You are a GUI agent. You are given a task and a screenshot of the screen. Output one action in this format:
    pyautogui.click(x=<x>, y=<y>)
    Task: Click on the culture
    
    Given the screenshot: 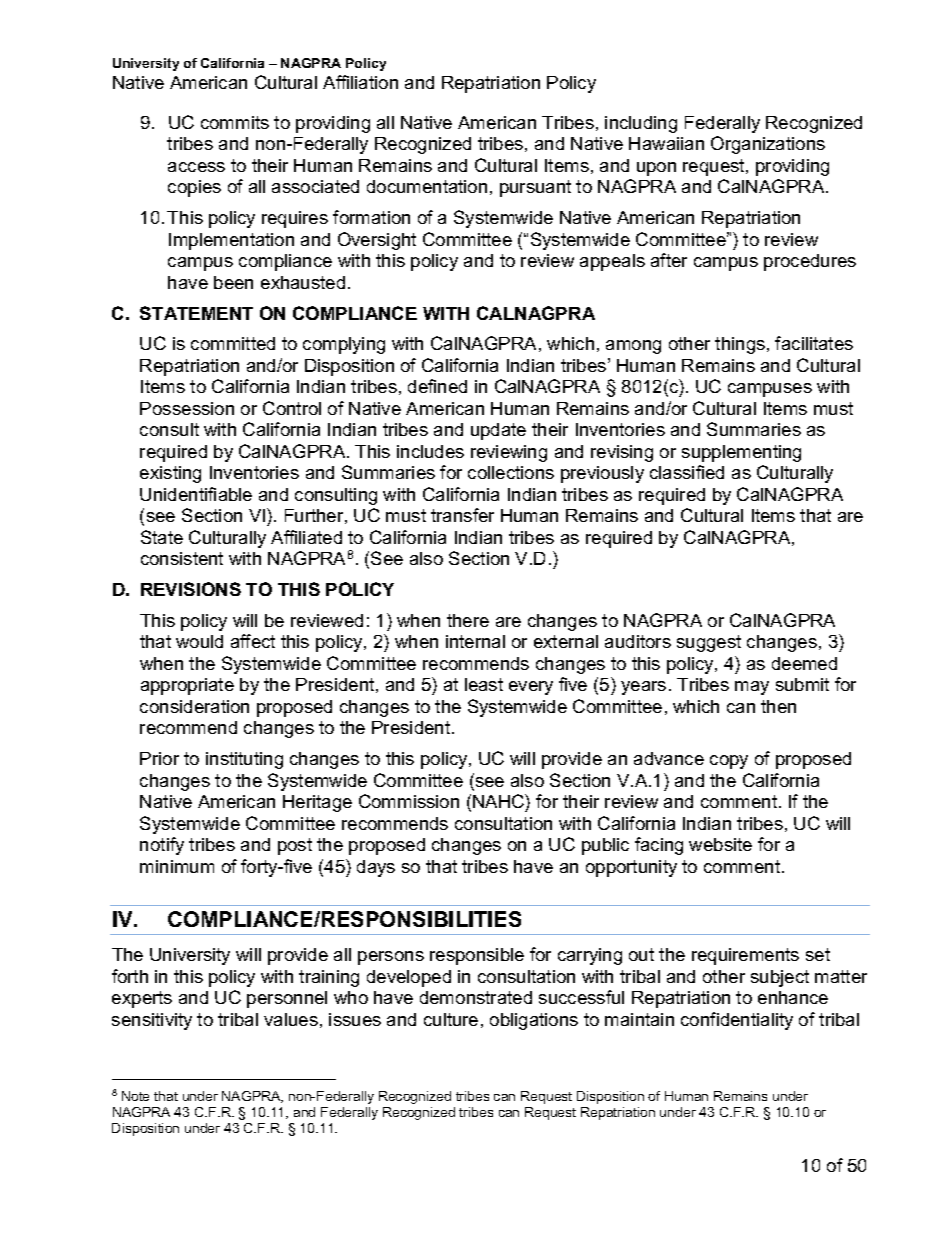 What is the action you would take?
    pyautogui.click(x=451, y=1019)
